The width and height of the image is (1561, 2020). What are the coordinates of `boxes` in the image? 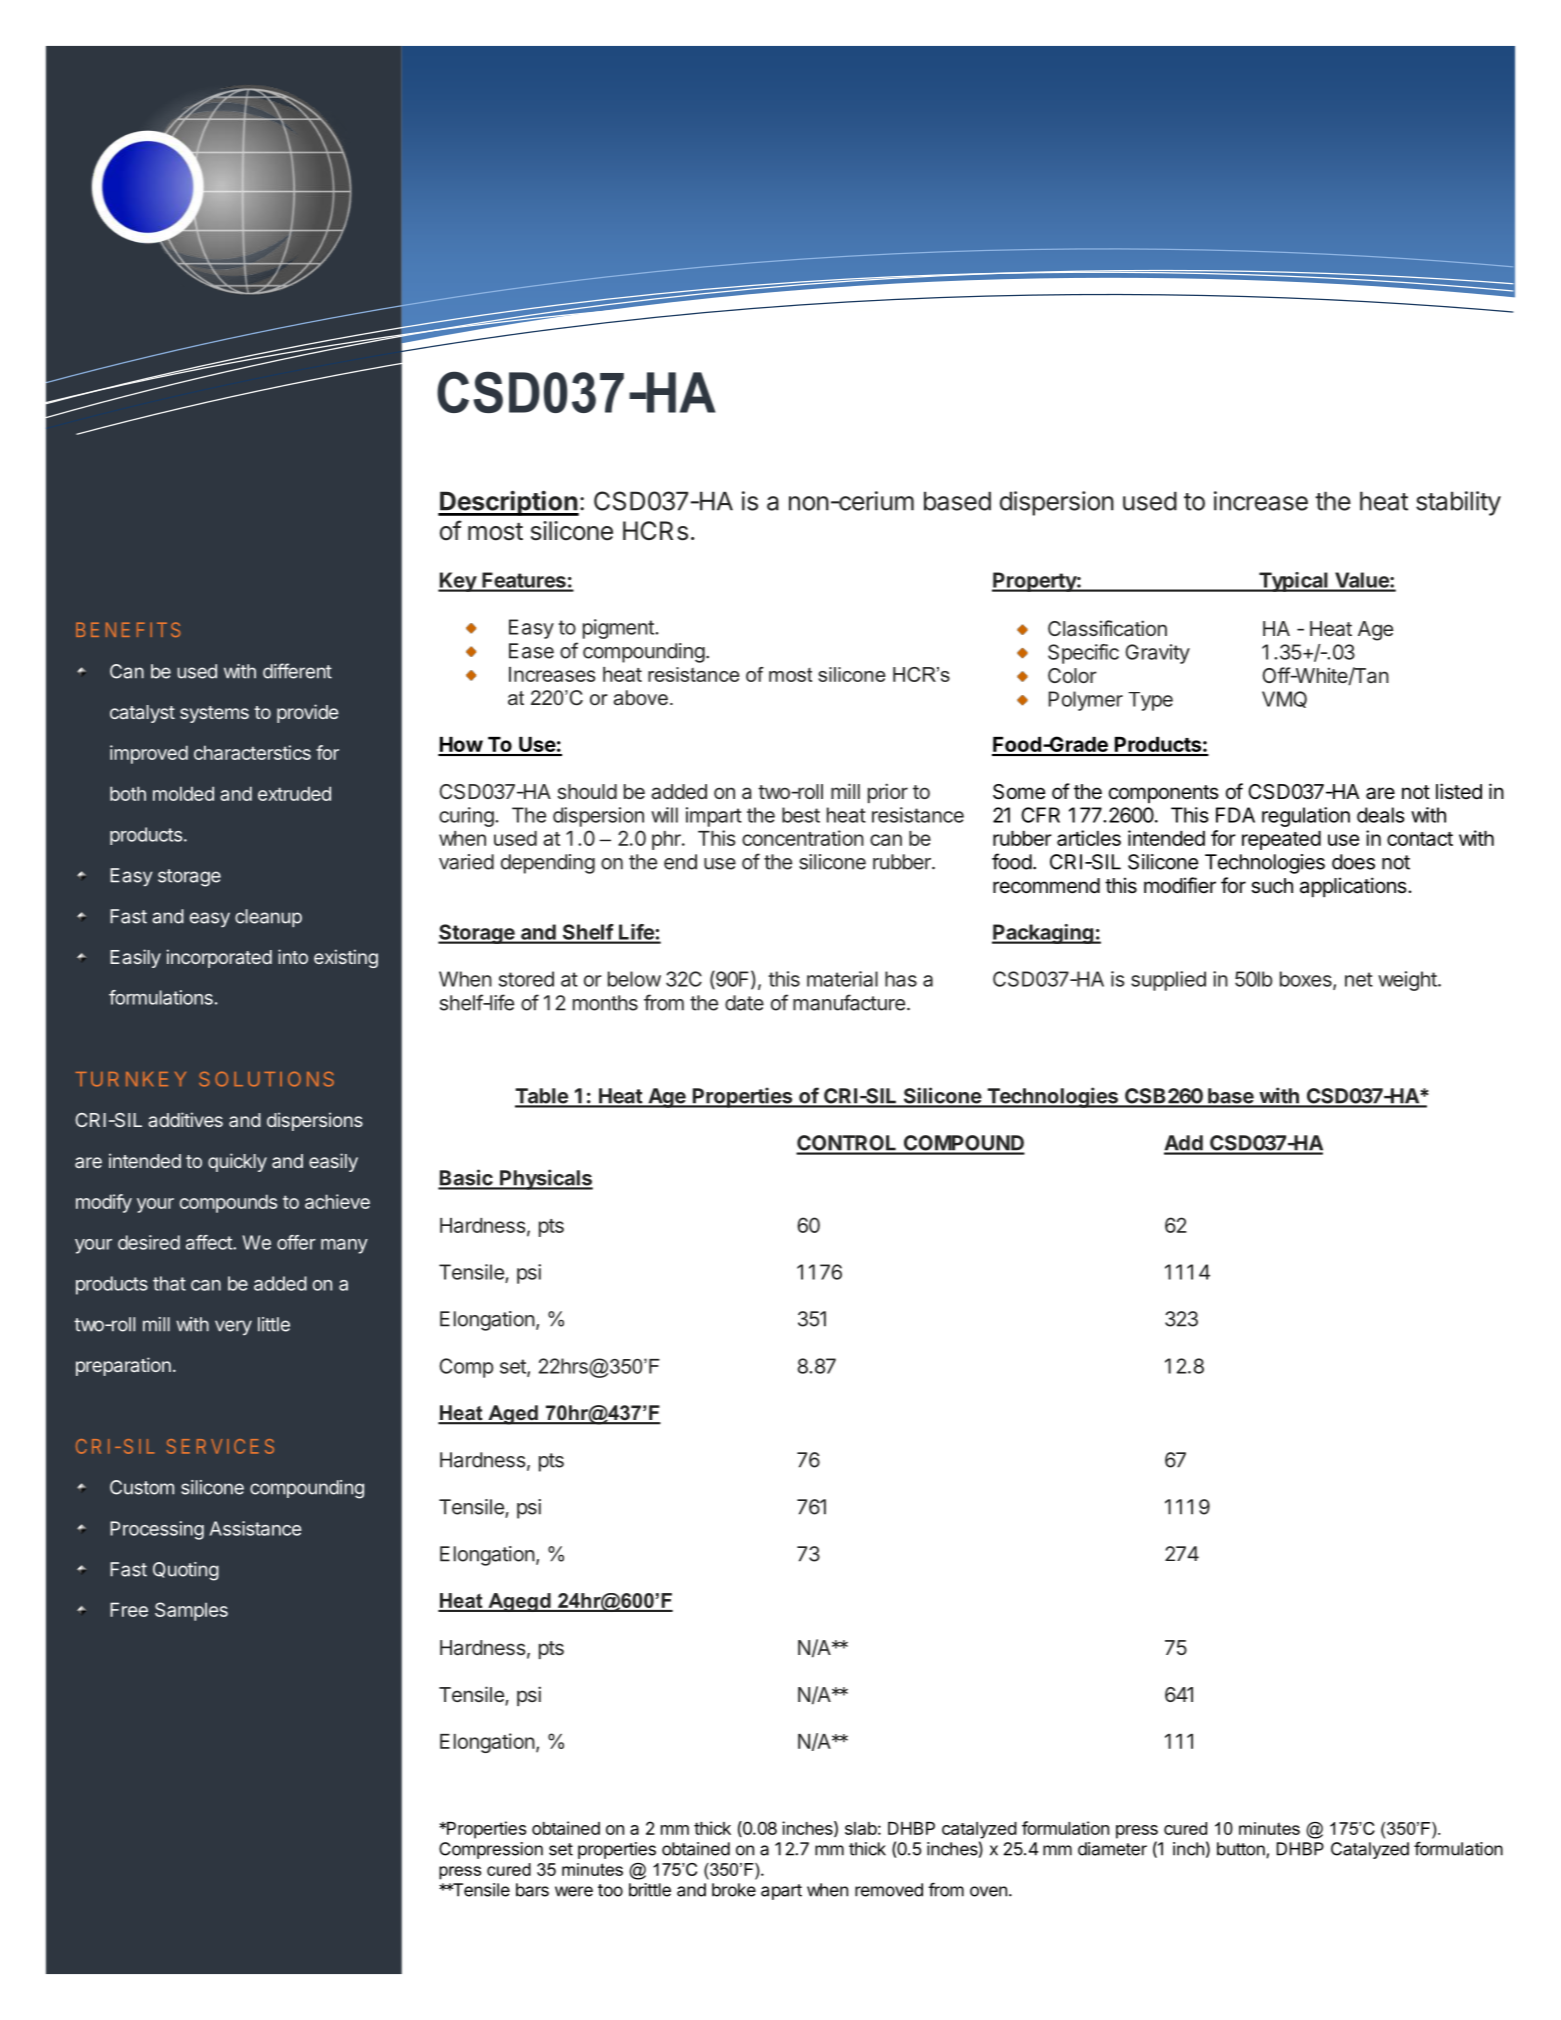 It's located at (1307, 980).
